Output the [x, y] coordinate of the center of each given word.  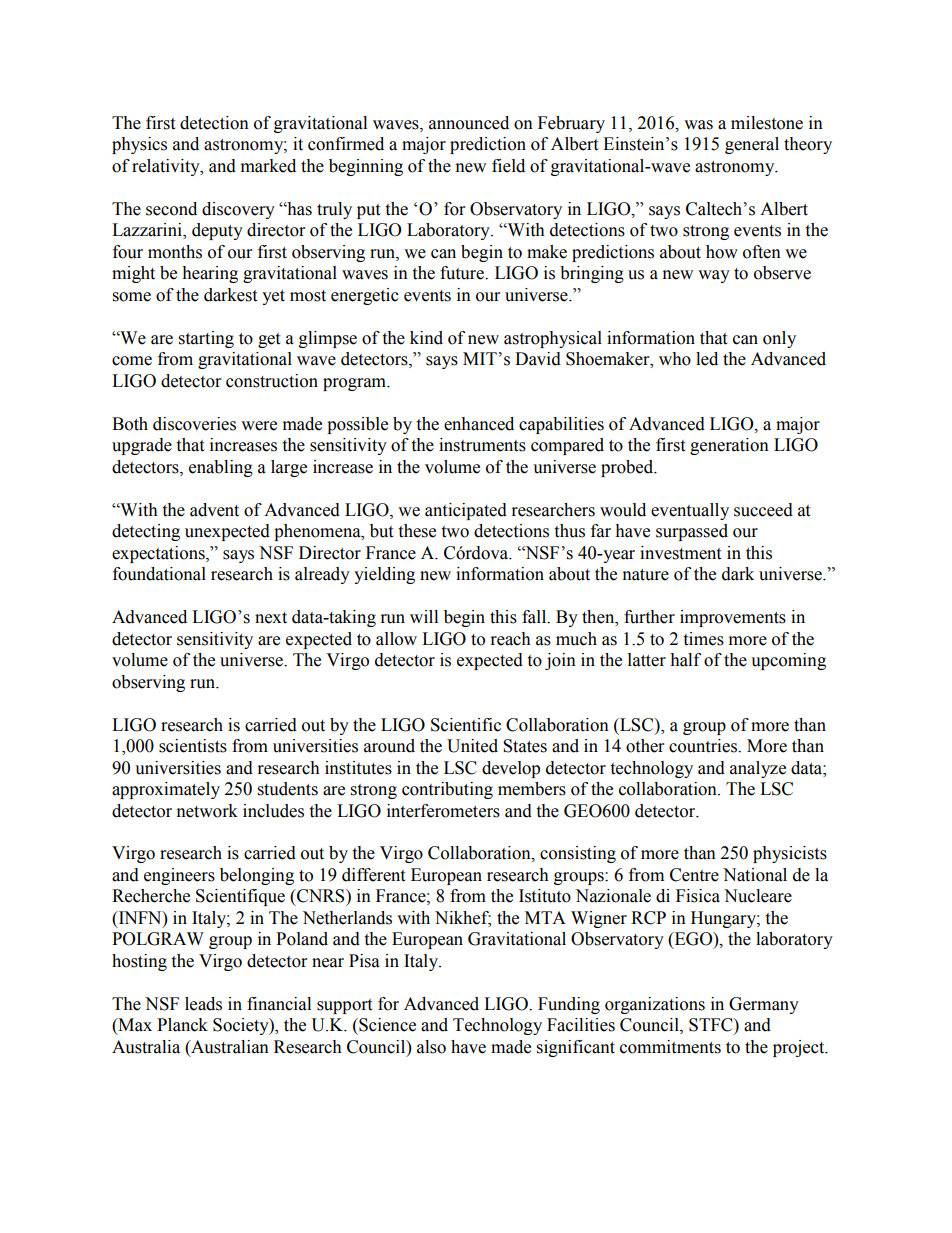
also [431, 1047]
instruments [482, 445]
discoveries [194, 424]
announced [469, 123]
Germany [764, 1005]
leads [203, 1004]
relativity [167, 167]
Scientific [466, 725]
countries [704, 746]
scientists [193, 746]
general [752, 145]
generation [729, 446]
